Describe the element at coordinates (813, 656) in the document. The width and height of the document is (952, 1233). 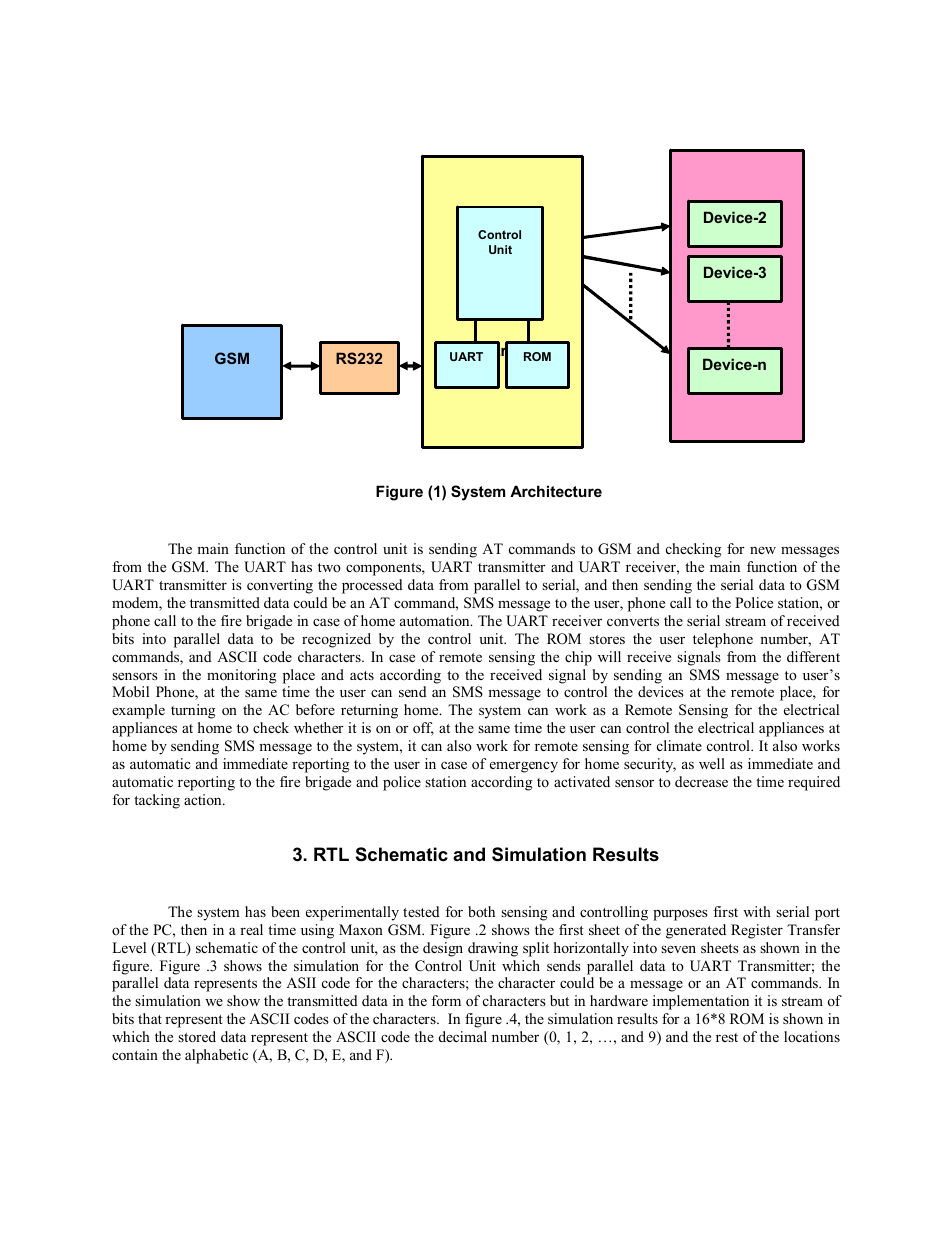
I see `different` at that location.
